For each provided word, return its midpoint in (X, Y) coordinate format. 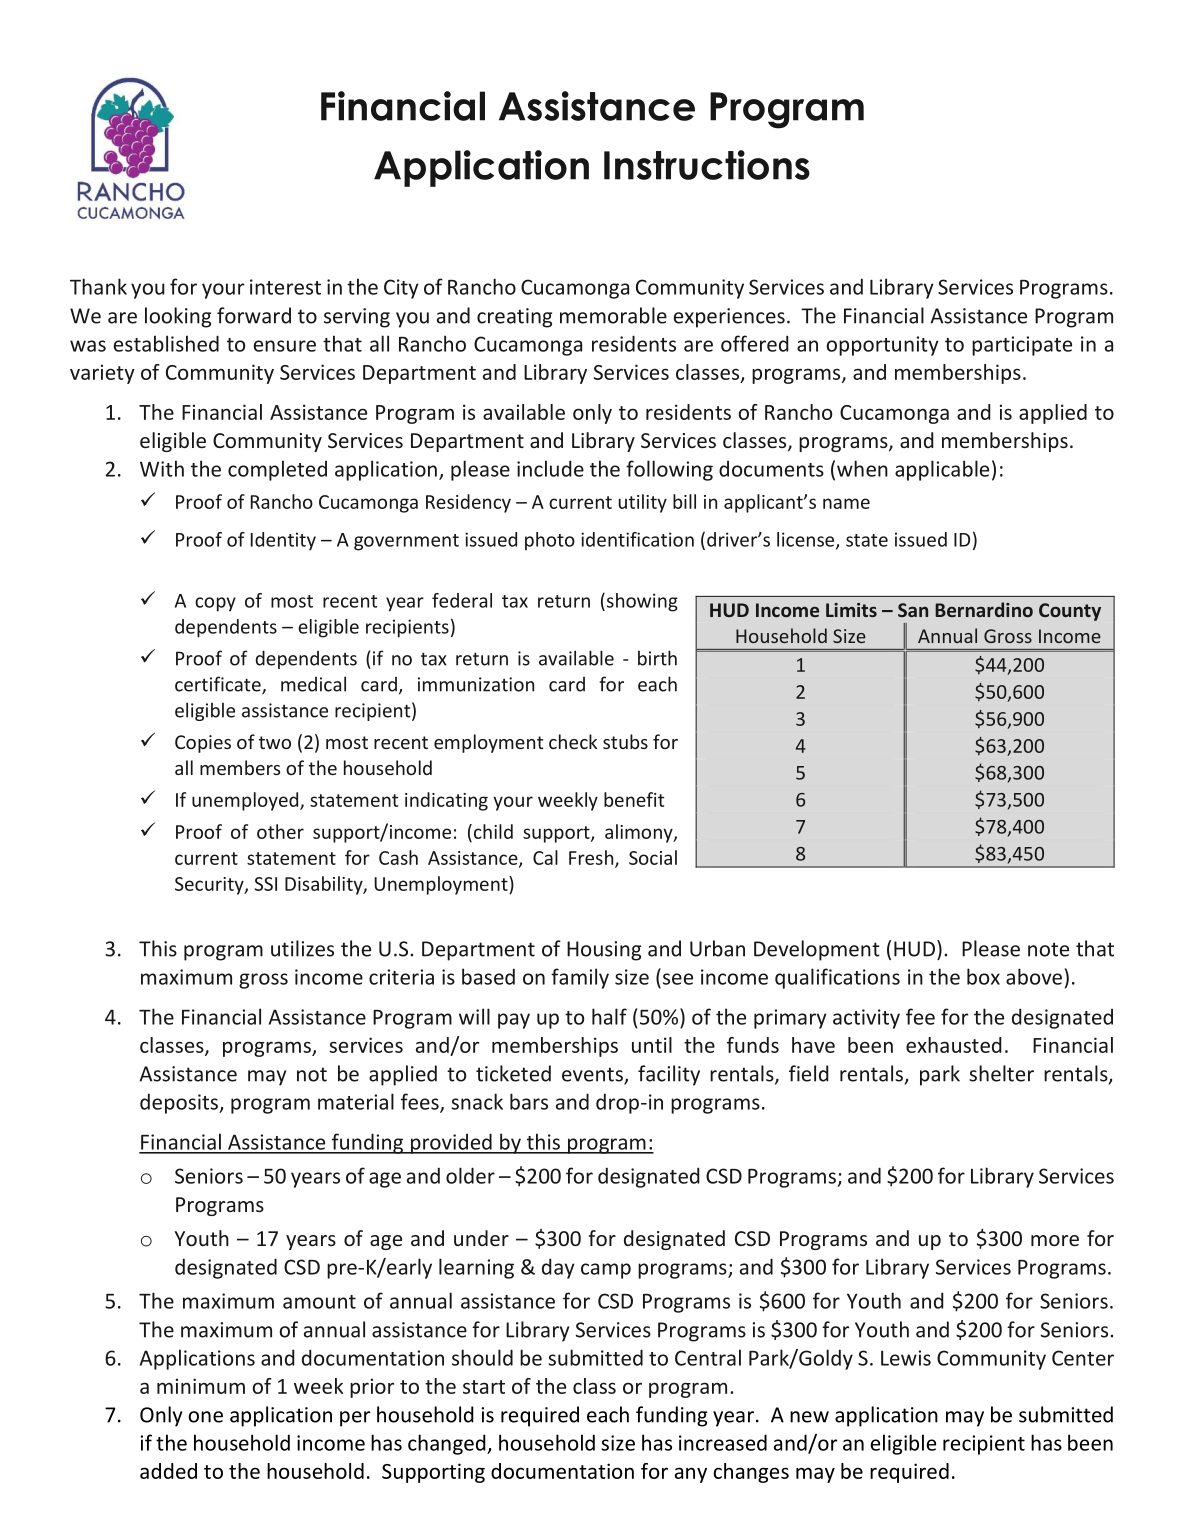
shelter (1001, 1073)
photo (550, 541)
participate (1022, 346)
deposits (180, 1103)
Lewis (906, 1358)
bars (529, 1101)
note (1048, 949)
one (205, 1417)
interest (285, 287)
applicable (942, 470)
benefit (634, 799)
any (691, 1475)
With (162, 468)
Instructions (707, 165)
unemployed (246, 801)
